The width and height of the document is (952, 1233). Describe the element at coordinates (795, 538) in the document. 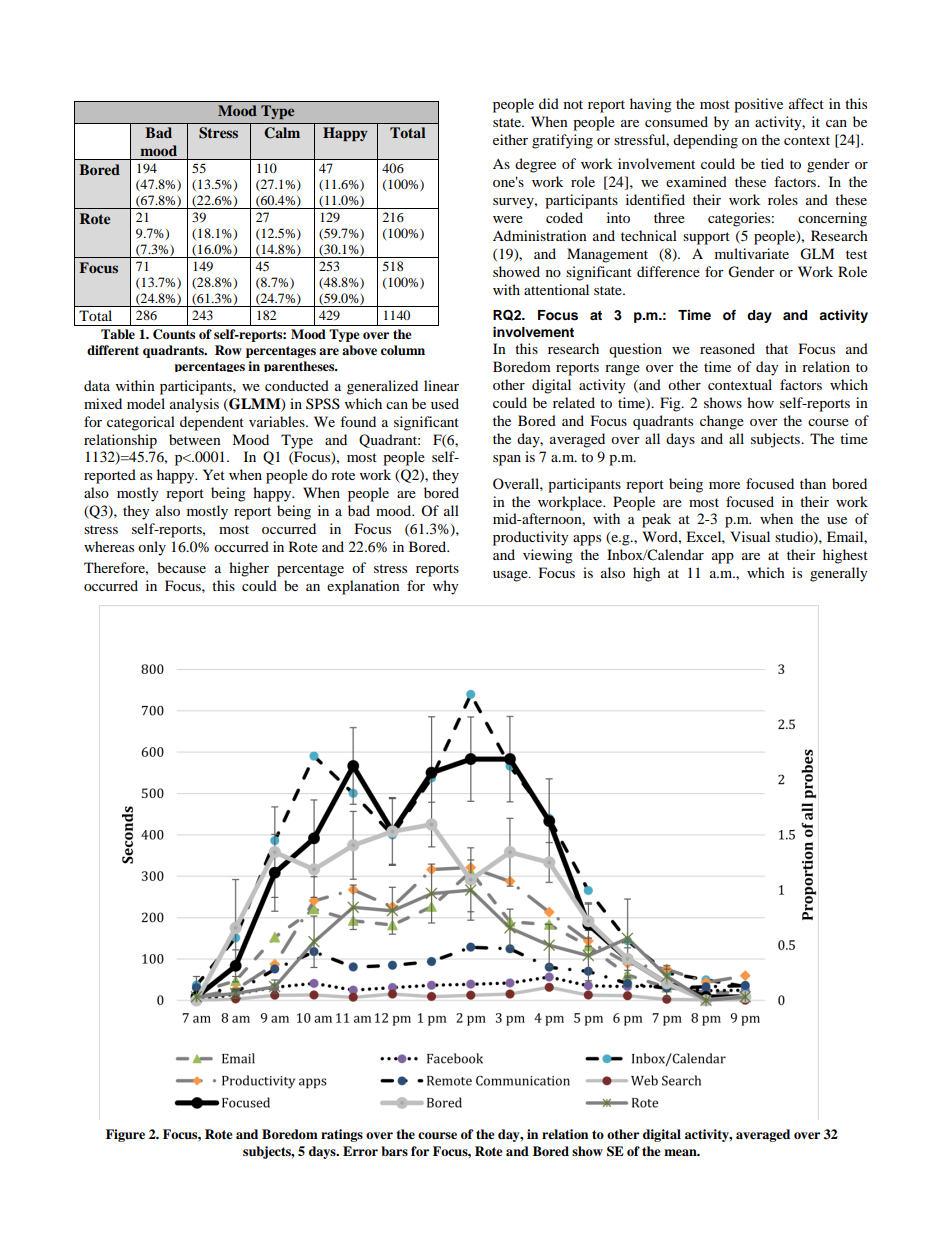

I see `studio` at that location.
